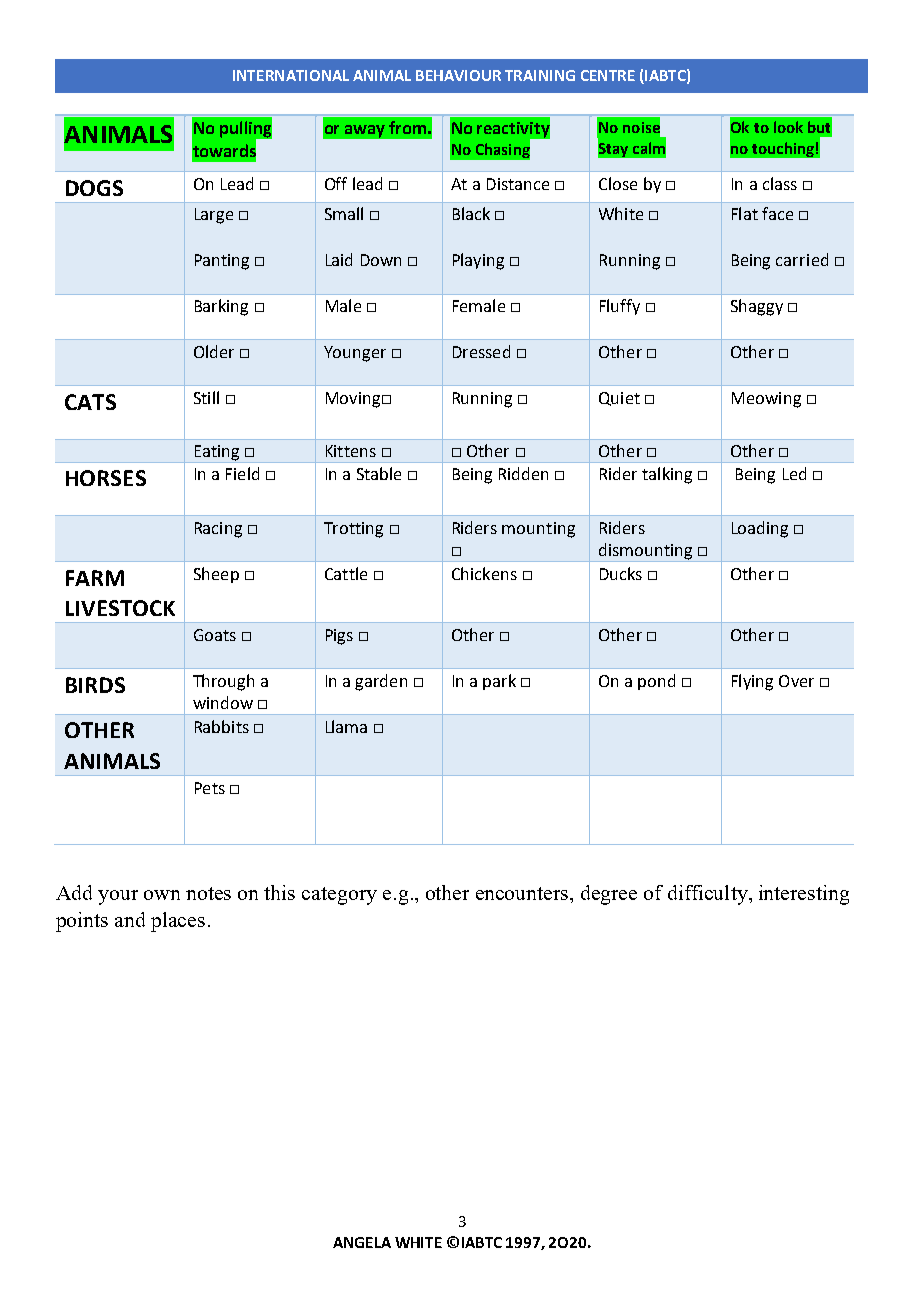  What do you see at coordinates (788, 127) in the screenshot?
I see `look` at bounding box center [788, 127].
